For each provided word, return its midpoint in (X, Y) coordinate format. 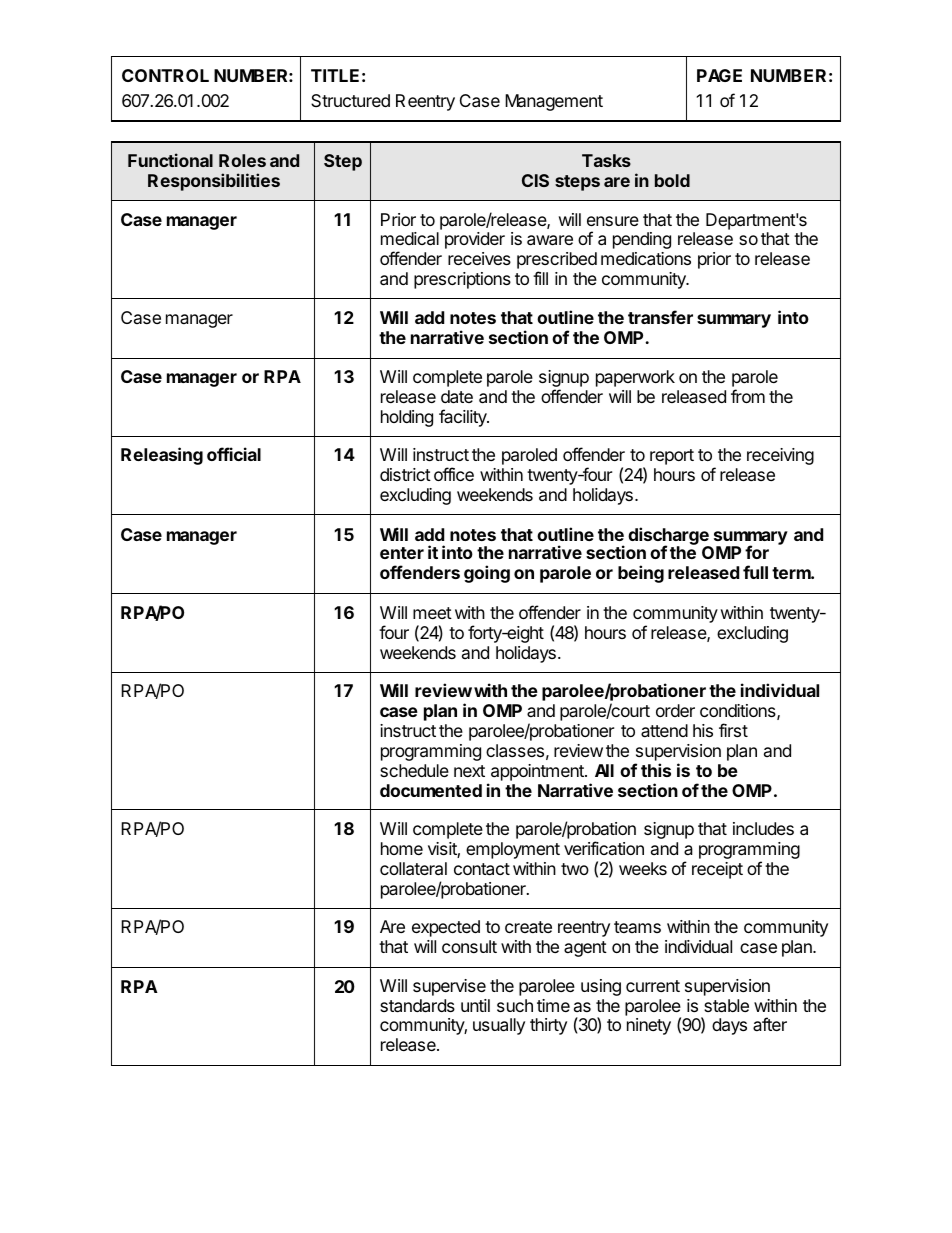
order (675, 710)
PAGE (719, 75)
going (487, 574)
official (234, 454)
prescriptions (462, 280)
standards (417, 1006)
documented (431, 790)
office (454, 474)
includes (763, 828)
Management (554, 102)
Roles (242, 160)
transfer (660, 317)
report (672, 457)
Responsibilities (214, 182)
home (402, 848)
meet (432, 613)
